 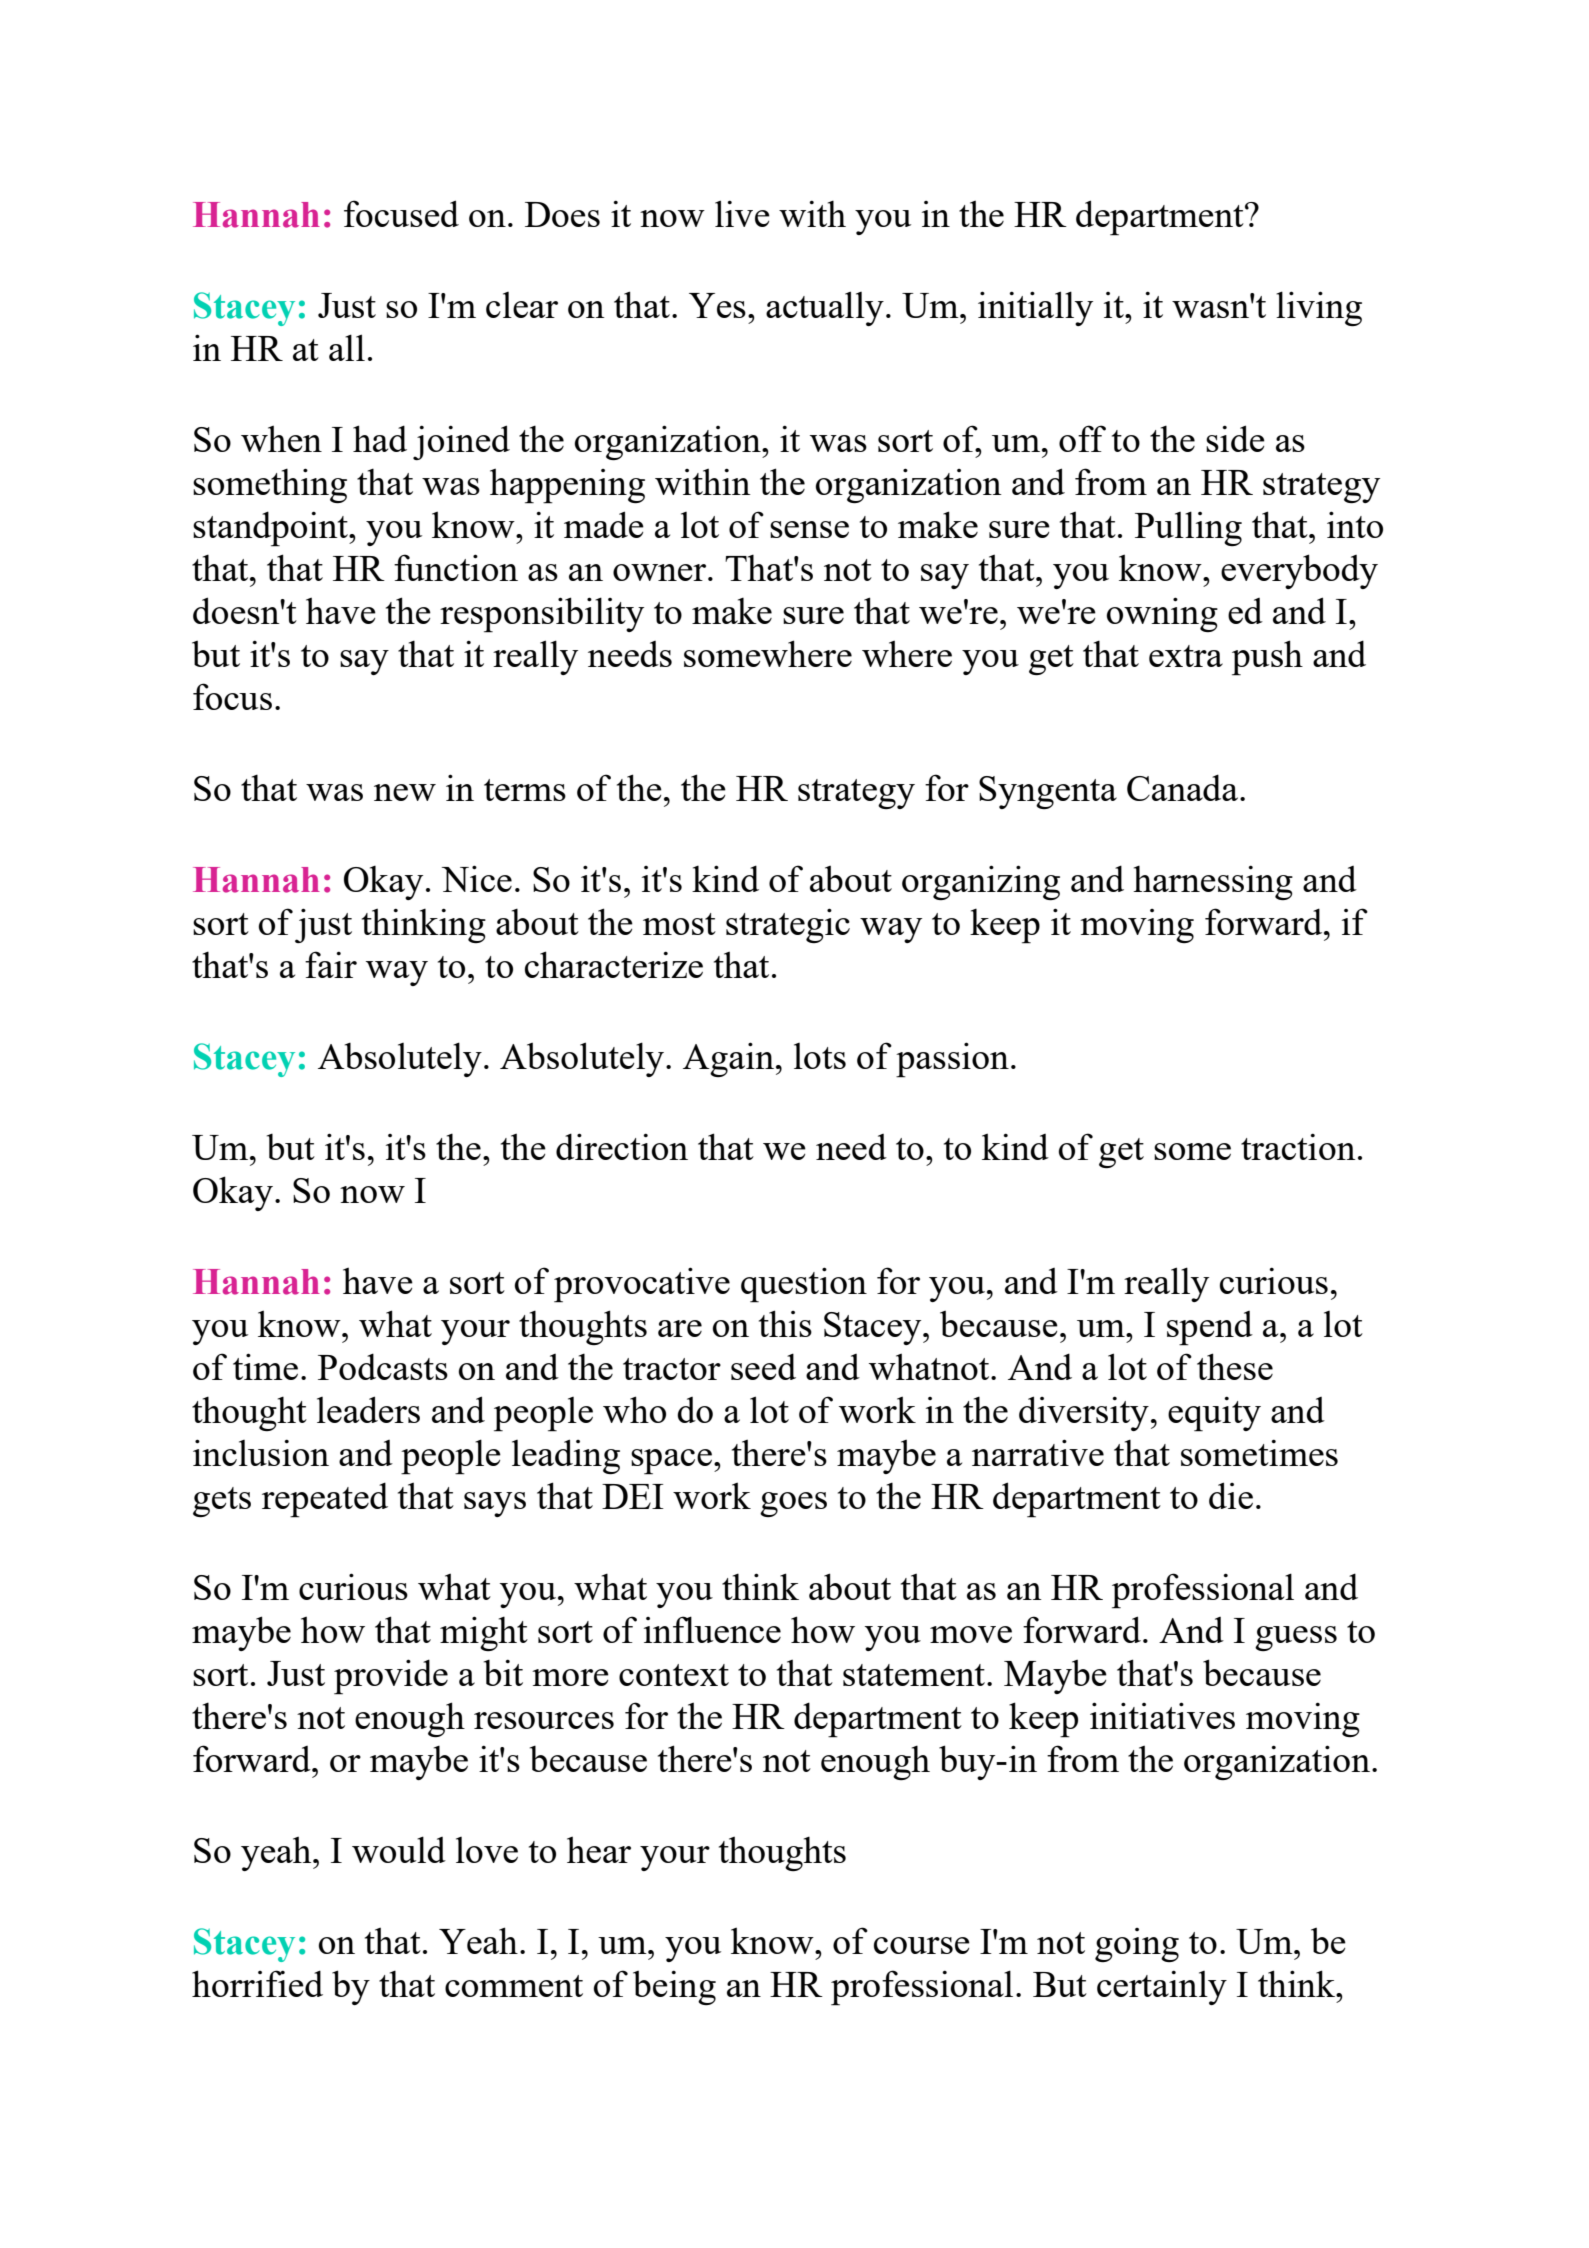 I want to click on living, so click(x=1319, y=308).
